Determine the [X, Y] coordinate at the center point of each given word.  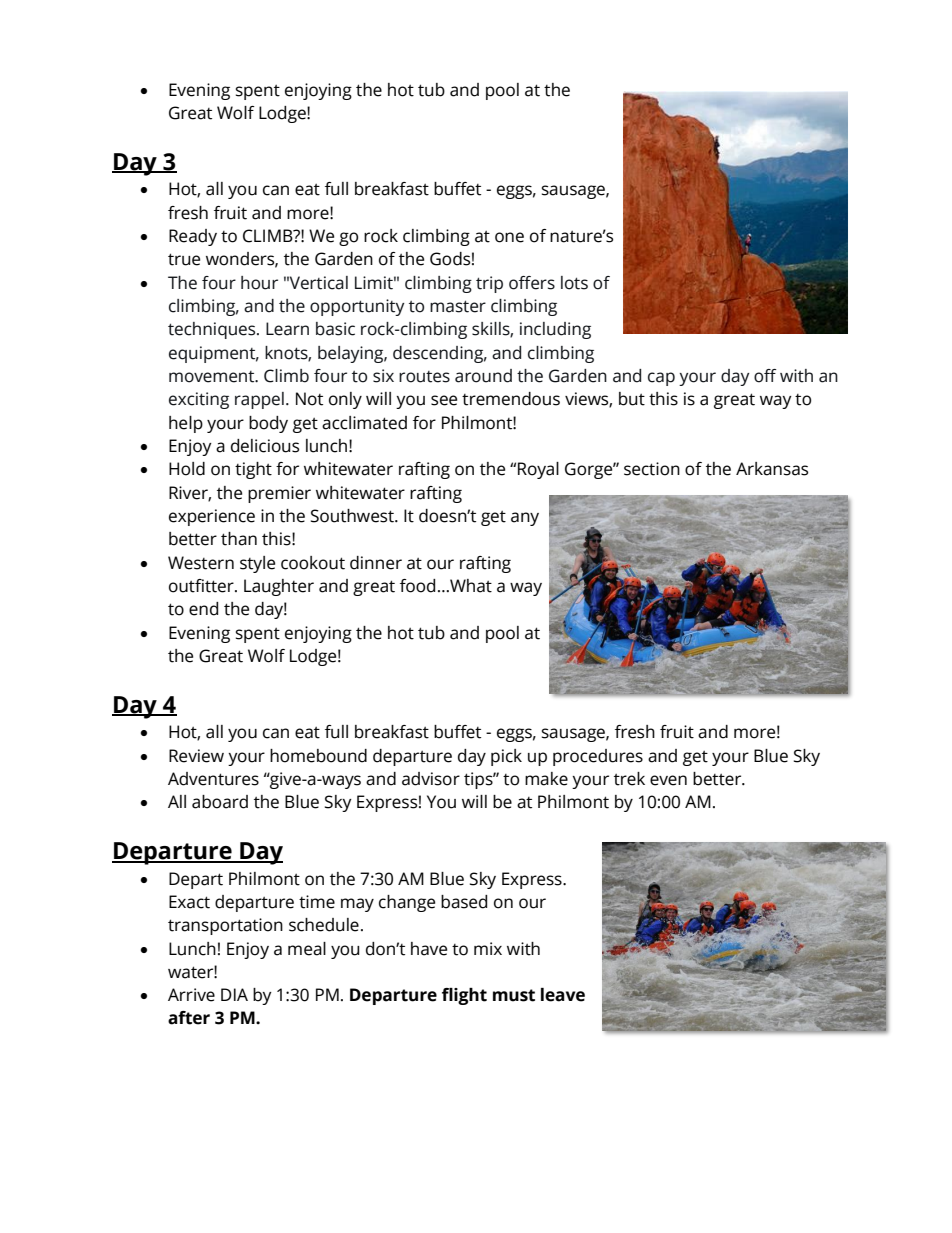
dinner [376, 563]
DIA [234, 994]
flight [464, 996]
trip [489, 284]
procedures [598, 757]
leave [563, 995]
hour [259, 283]
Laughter [279, 587]
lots [574, 283]
